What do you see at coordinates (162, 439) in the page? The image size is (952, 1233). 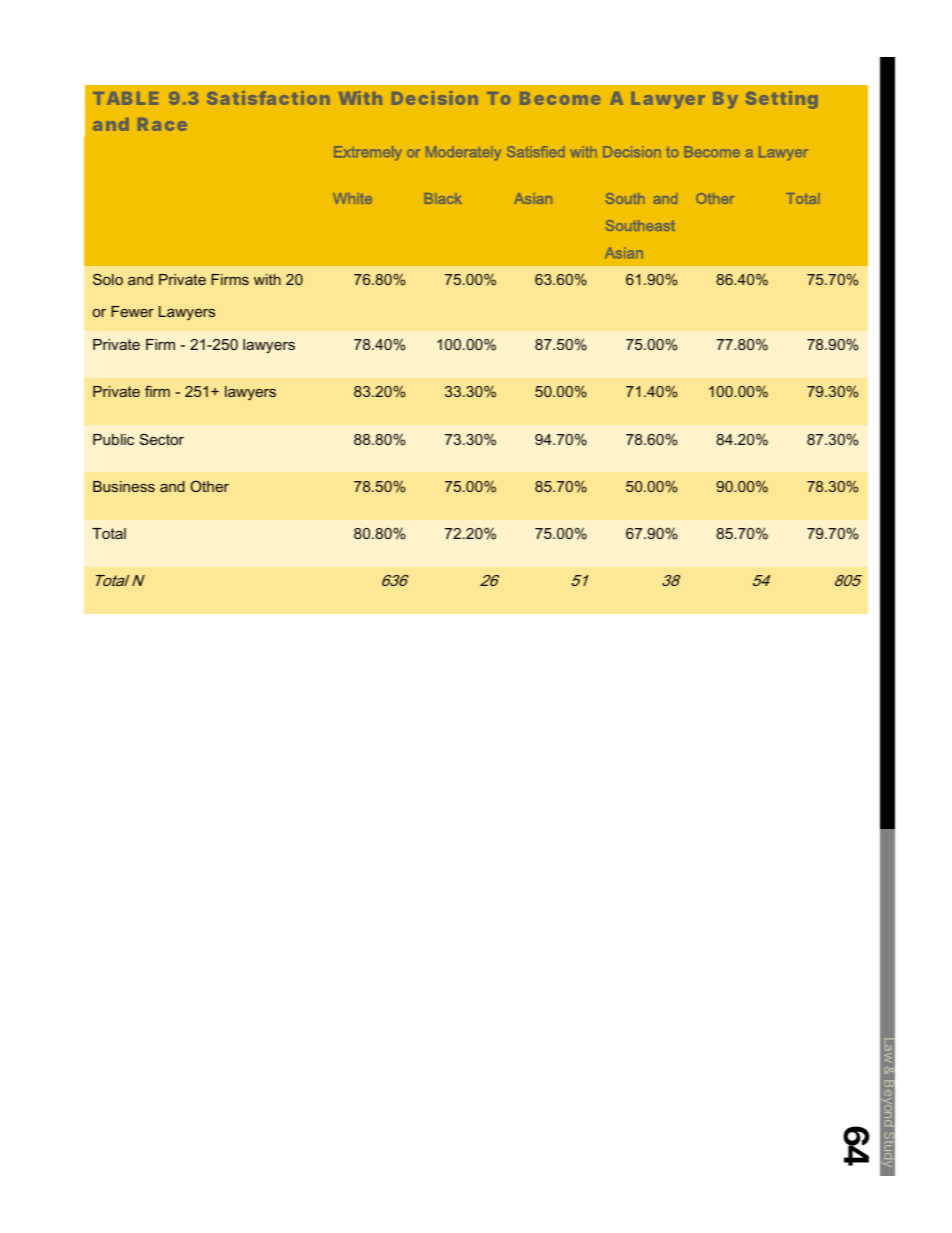 I see `Sector` at bounding box center [162, 439].
